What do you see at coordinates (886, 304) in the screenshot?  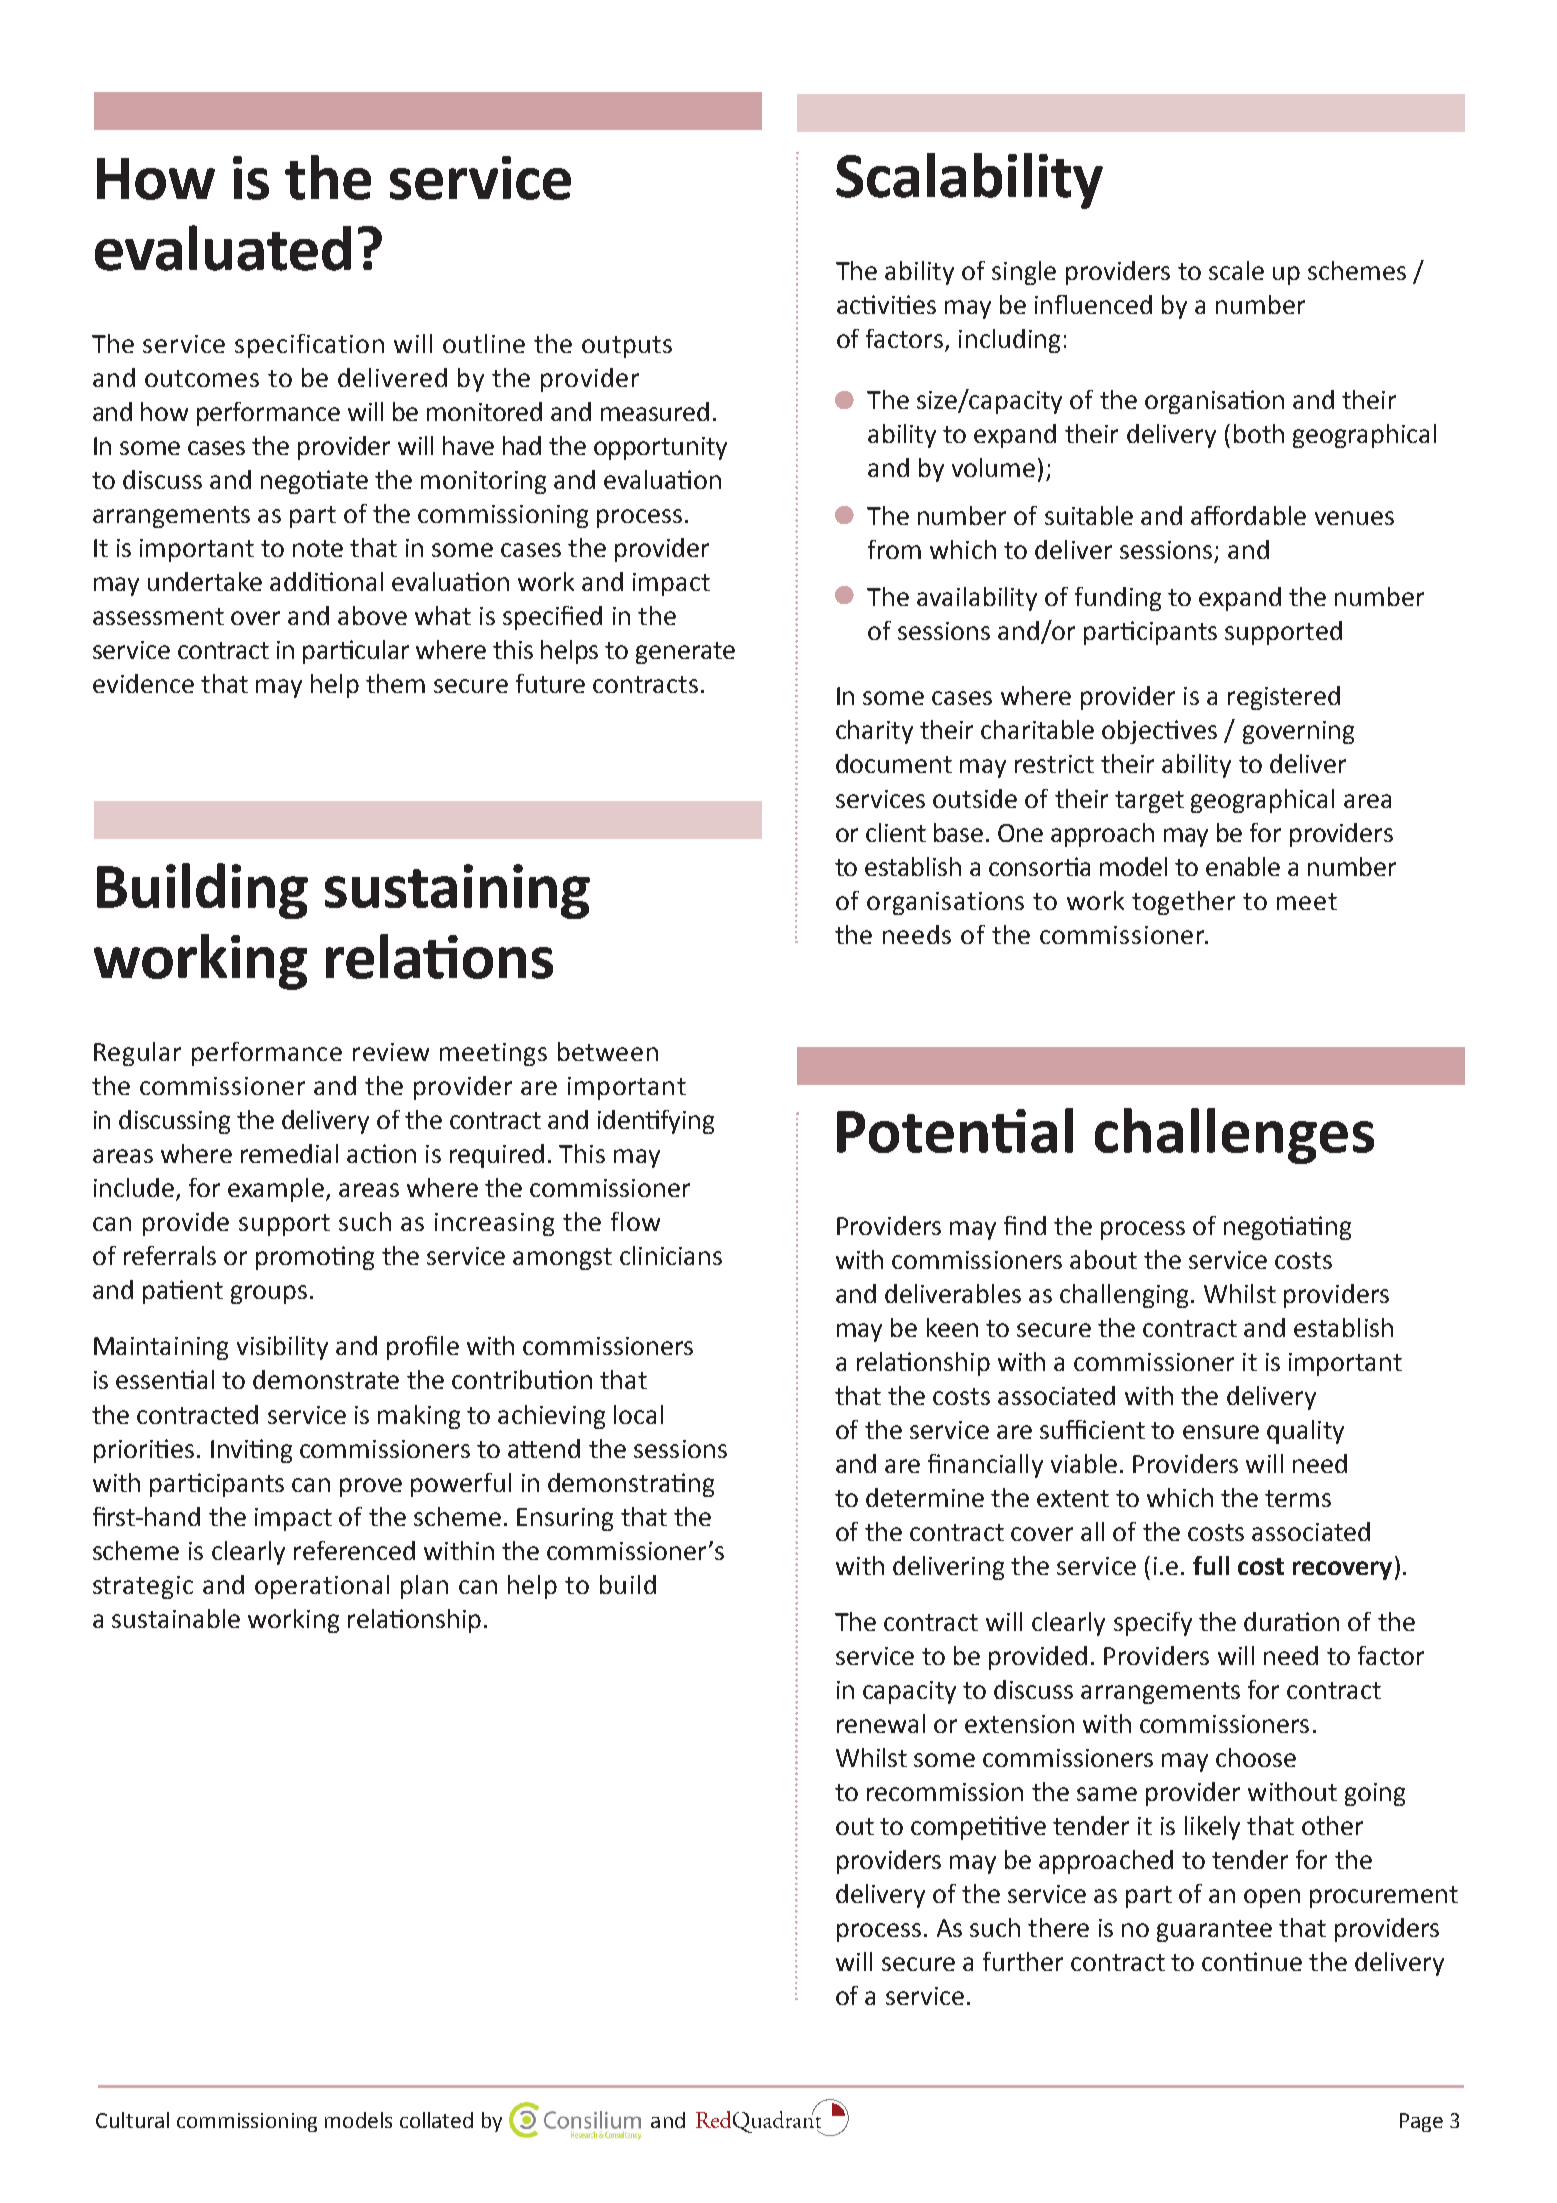 I see `activities` at bounding box center [886, 304].
